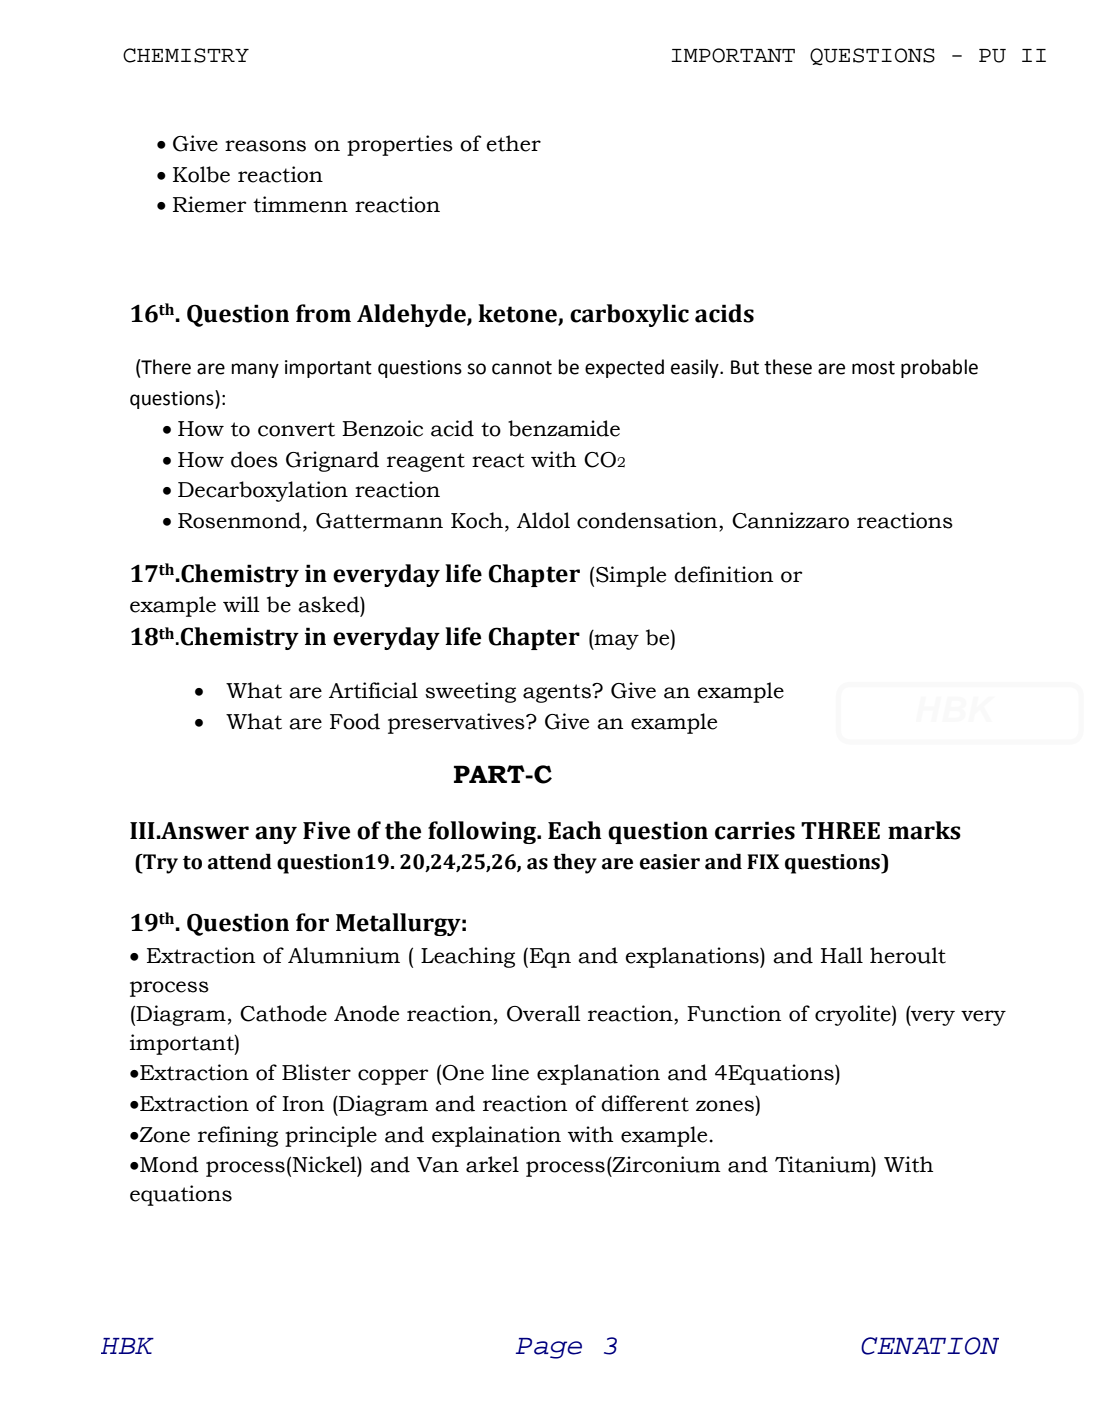 Image resolution: width=1100 pixels, height=1423 pixels. What do you see at coordinates (558, 693) in the image?
I see `agents` at bounding box center [558, 693].
